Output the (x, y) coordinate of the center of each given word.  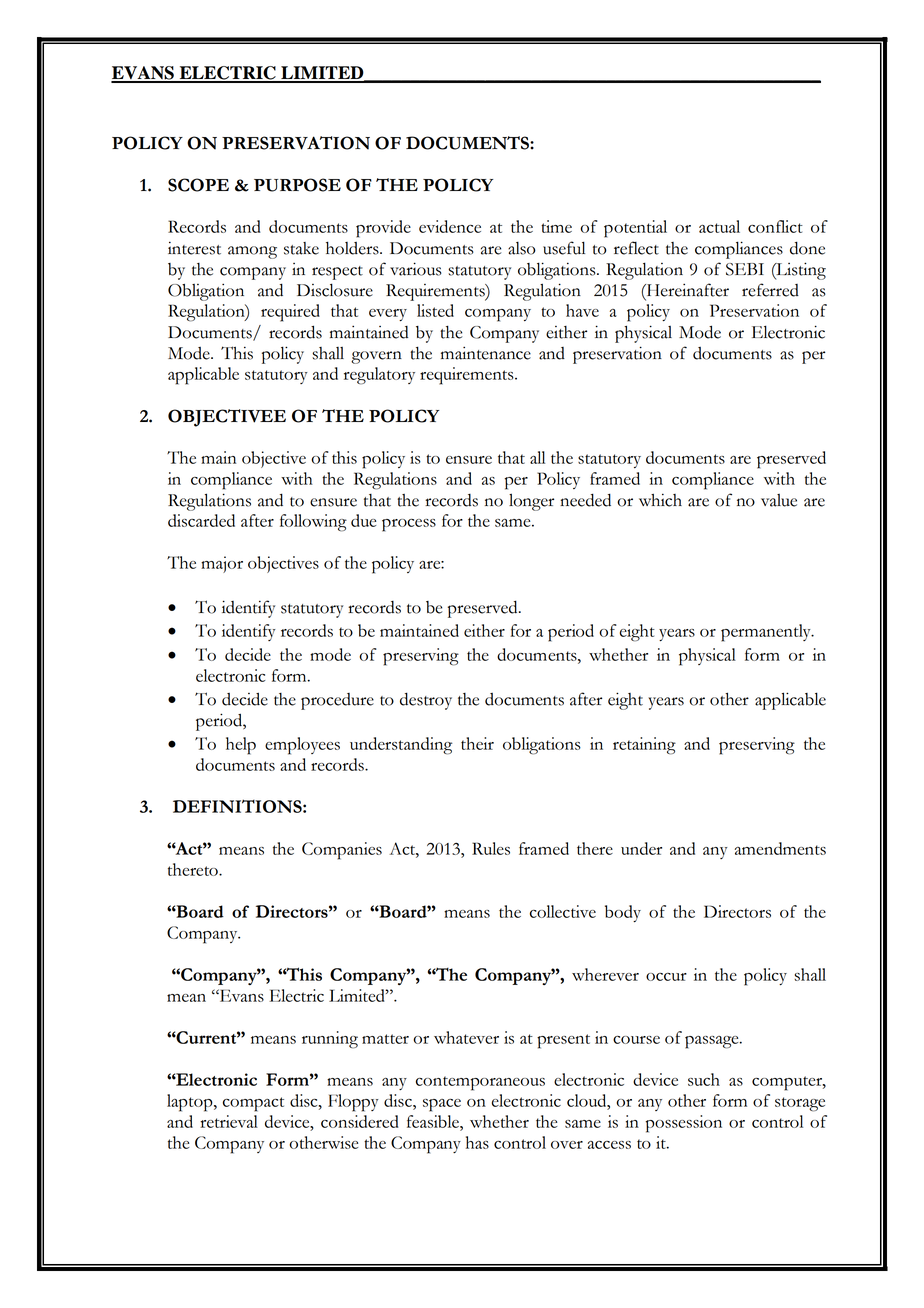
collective (563, 911)
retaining (644, 746)
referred (770, 290)
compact (253, 1104)
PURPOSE (297, 185)
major (222, 564)
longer (531, 502)
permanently (767, 633)
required (290, 313)
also (522, 248)
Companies (342, 851)
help (241, 746)
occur (666, 977)
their (477, 743)
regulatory (379, 376)
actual (719, 226)
